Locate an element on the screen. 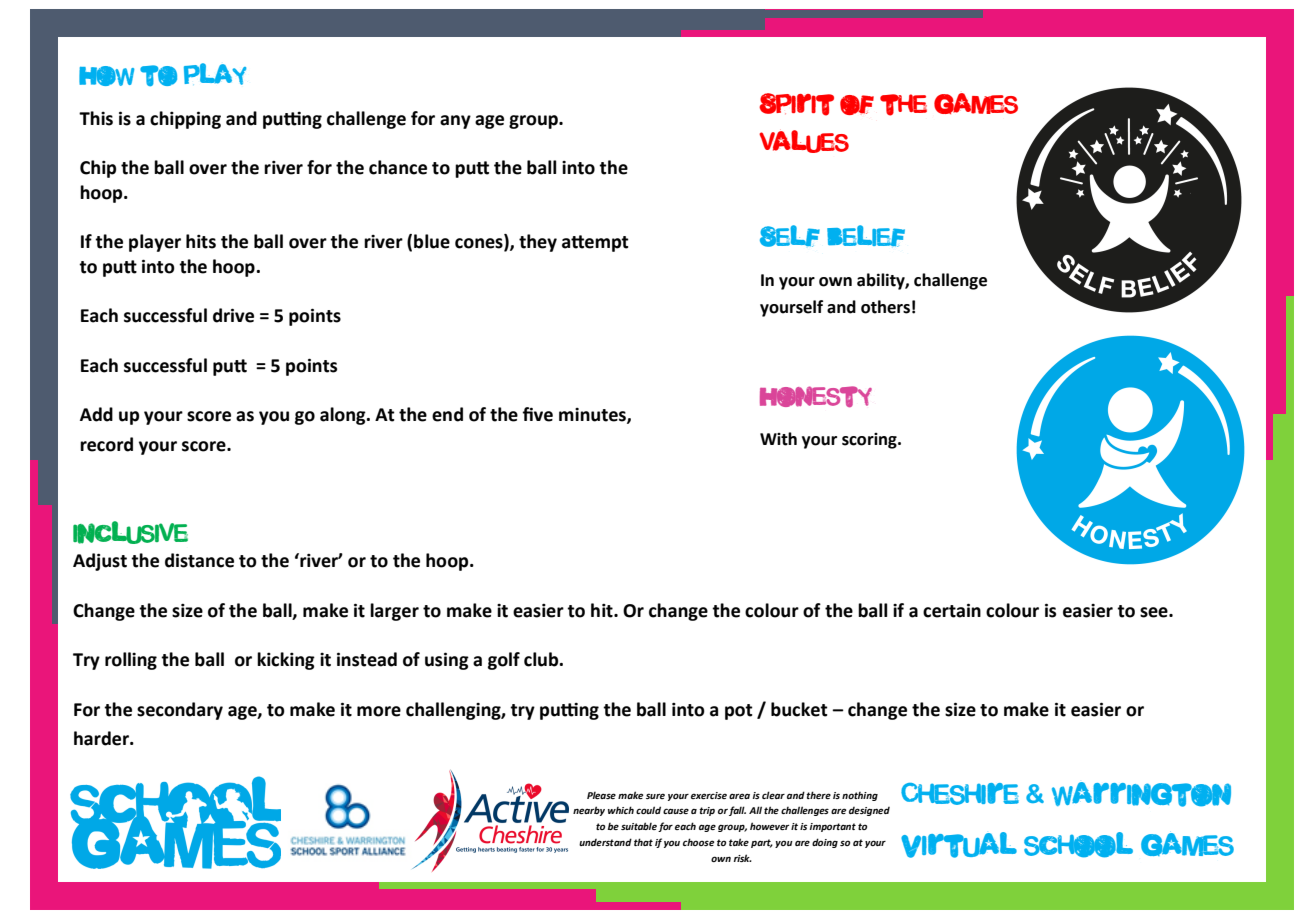 This screenshot has width=1308, height=924. distance is located at coordinates (199, 560).
